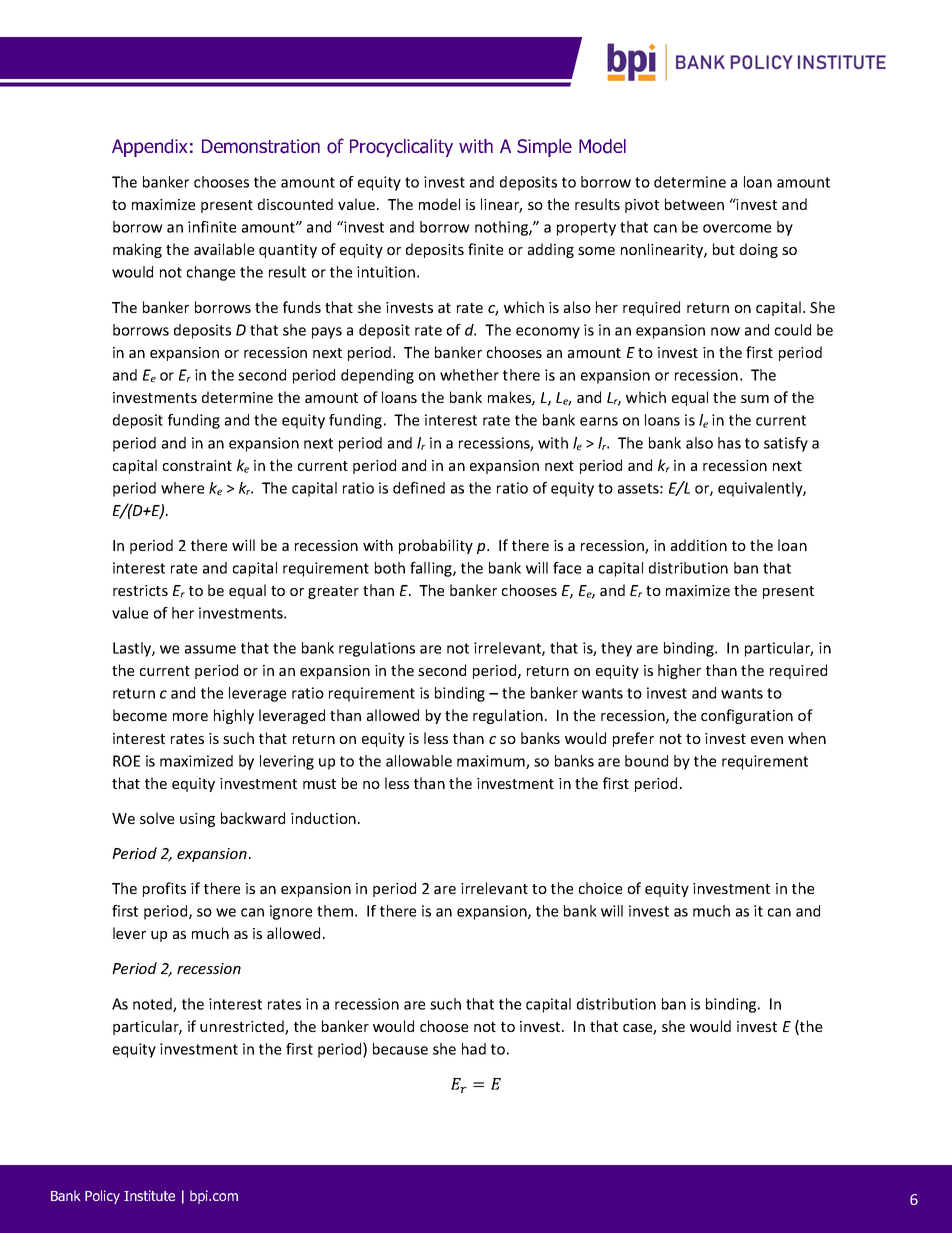 This screenshot has width=952, height=1233. Describe the element at coordinates (140, 590) in the screenshot. I see `restricts` at that location.
